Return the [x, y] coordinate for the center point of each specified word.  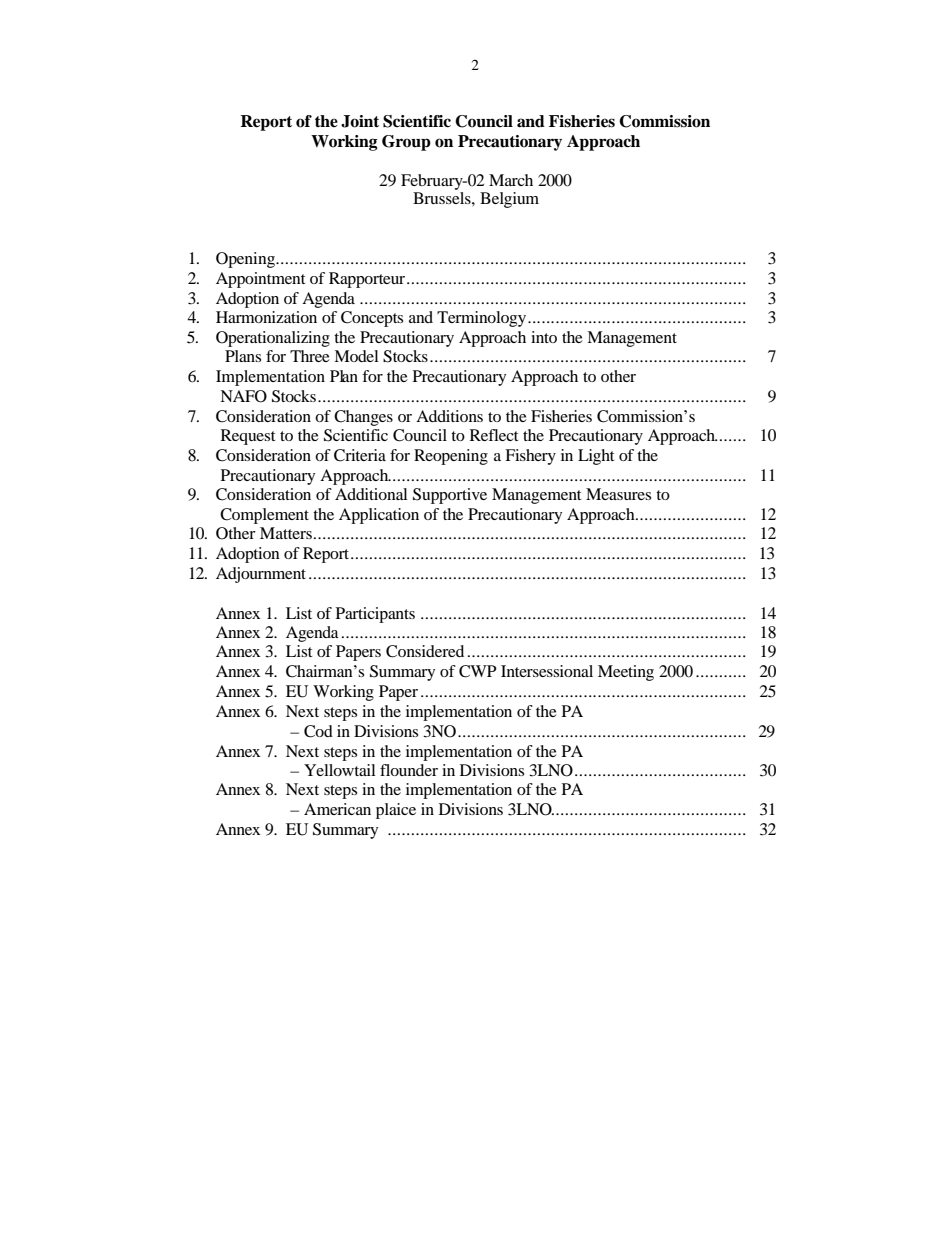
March [511, 180]
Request [248, 437]
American [337, 809]
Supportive [450, 496]
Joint [360, 121]
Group [406, 143]
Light [596, 457]
